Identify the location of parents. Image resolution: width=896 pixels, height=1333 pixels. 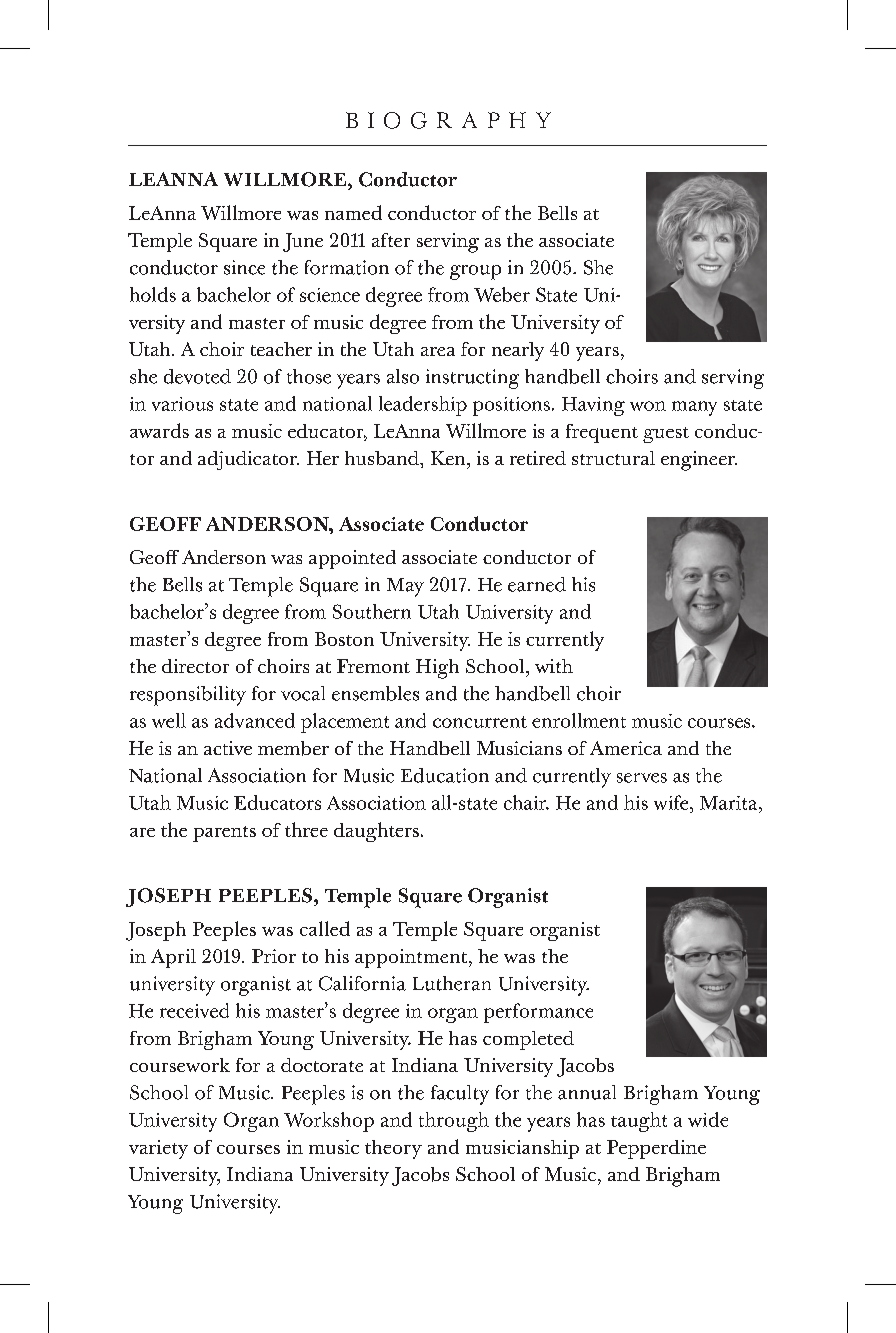
(224, 834).
